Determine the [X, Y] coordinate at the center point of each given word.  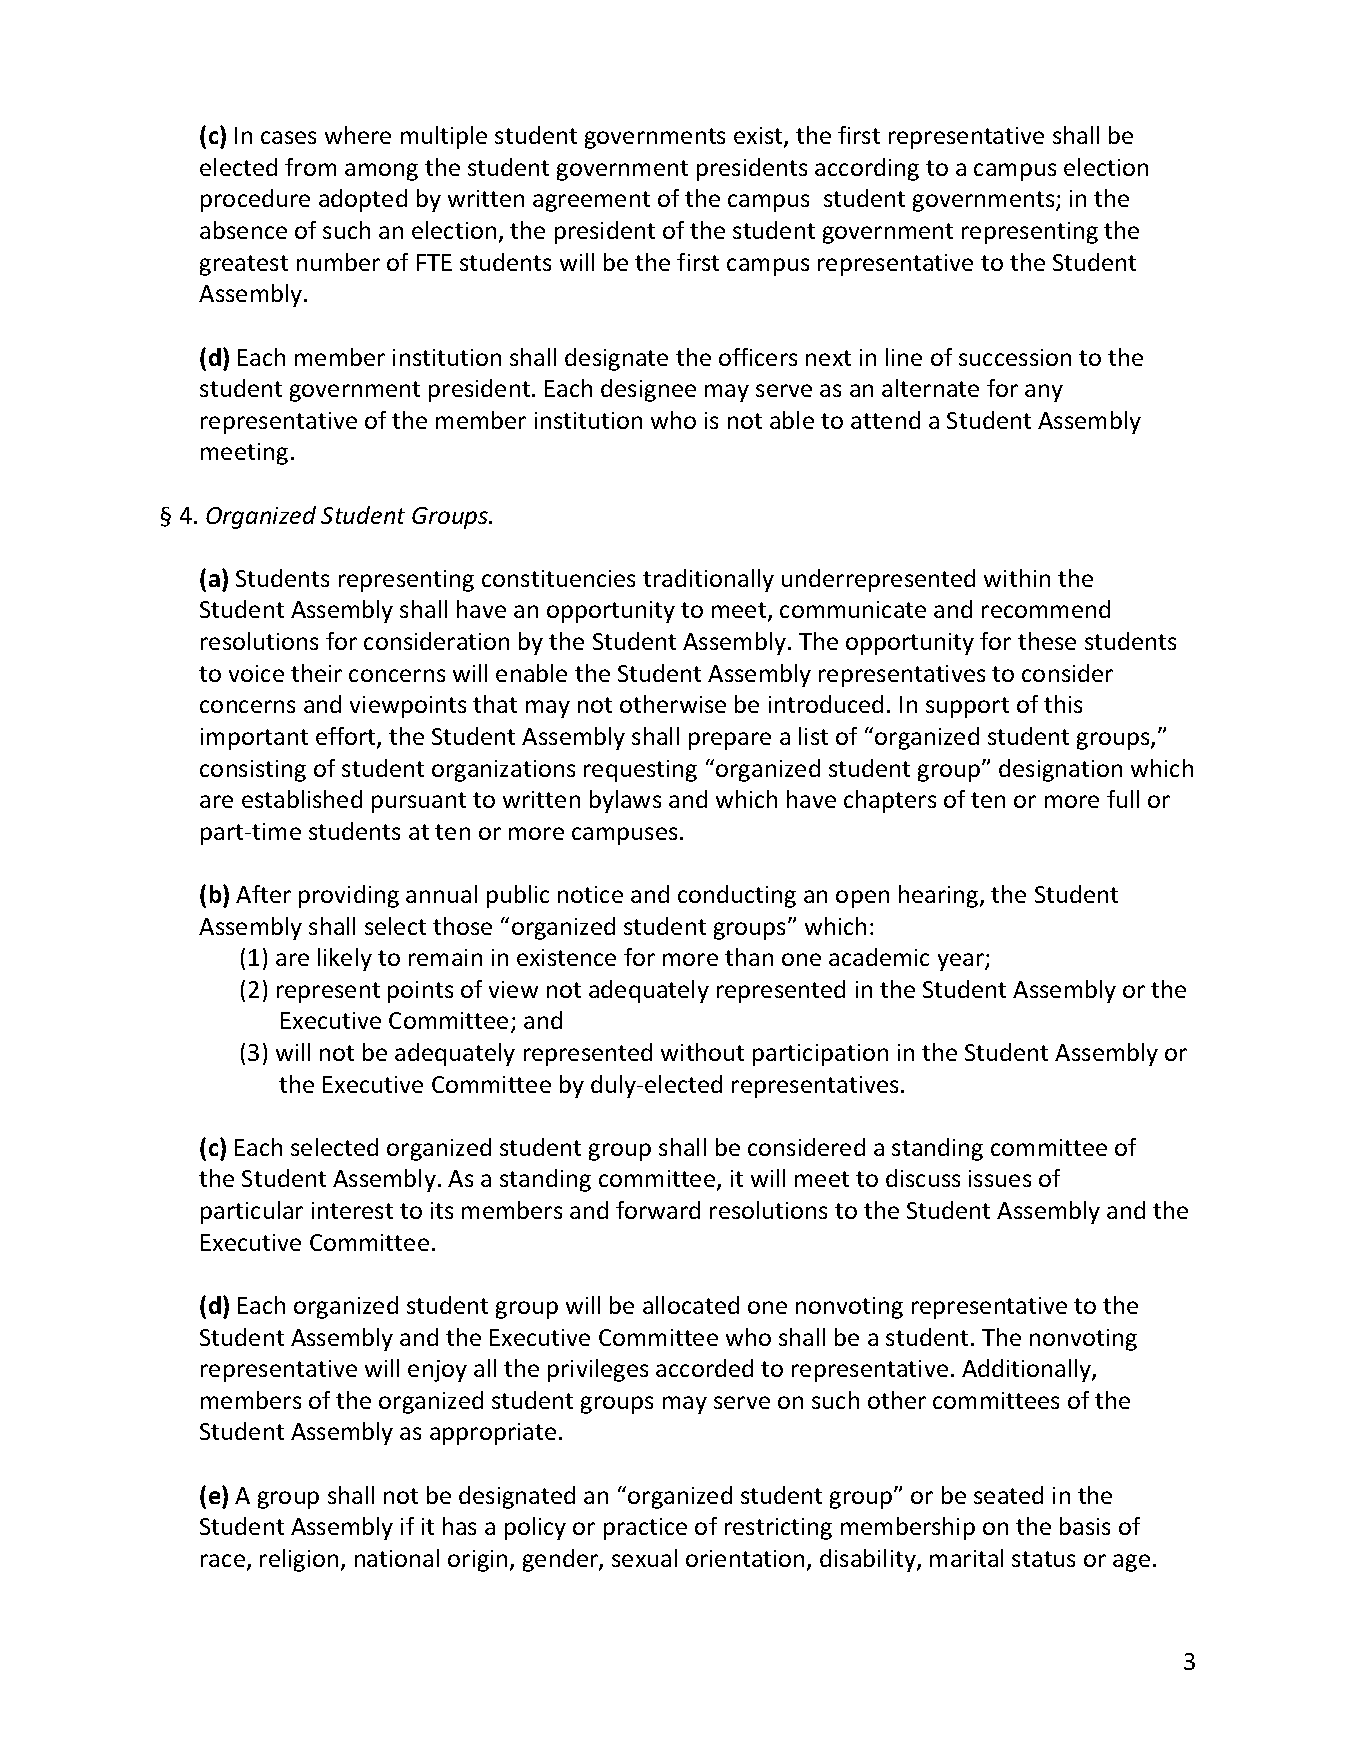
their [316, 673]
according [867, 169]
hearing [938, 896]
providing [349, 896]
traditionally [708, 580]
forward [658, 1210]
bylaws [625, 801]
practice [645, 1529]
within [1017, 578]
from [310, 167]
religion [299, 1560]
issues [1000, 1178]
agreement [591, 201]
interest [352, 1210]
